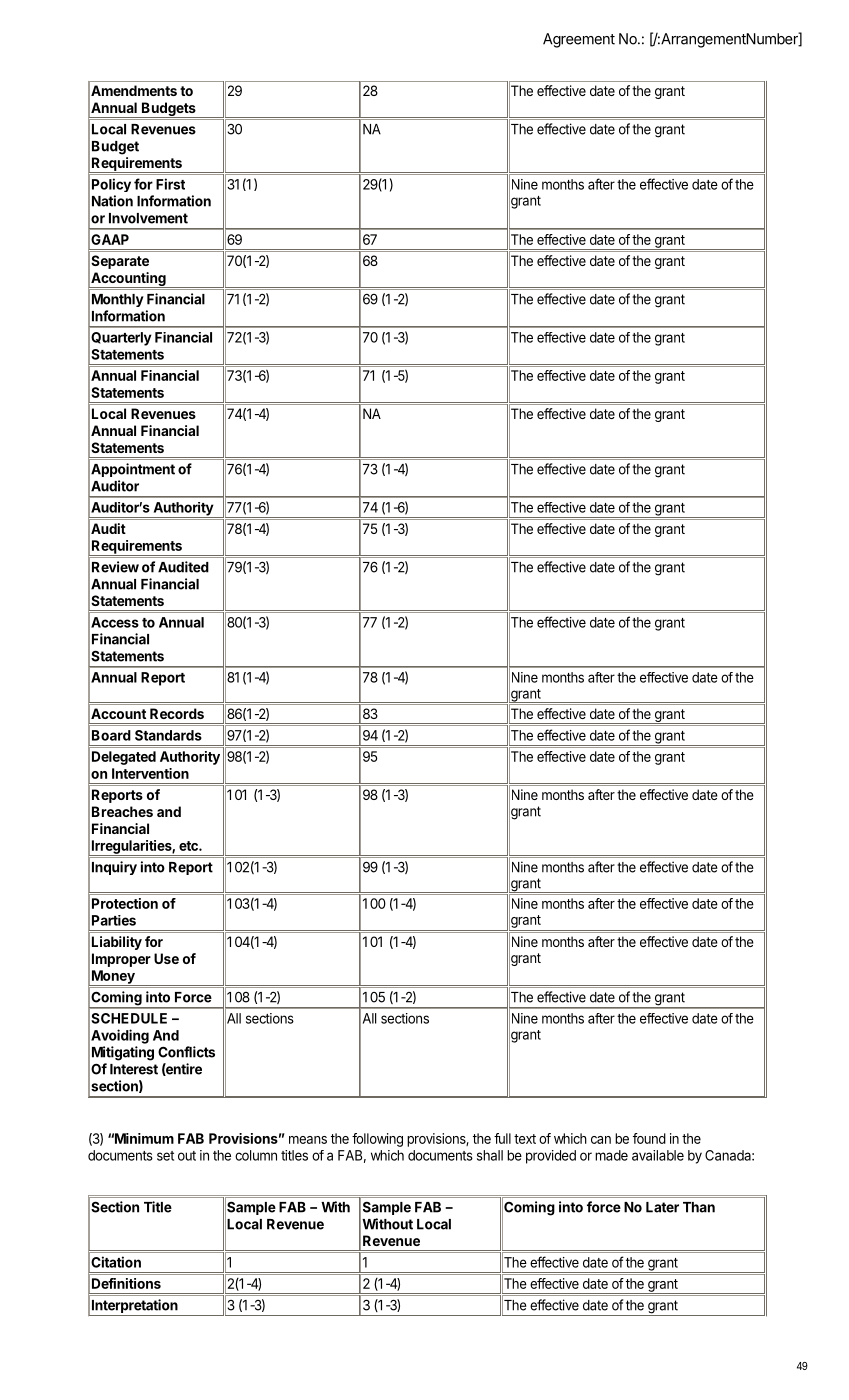 The image size is (849, 1400). Describe the element at coordinates (579, 40) in the page. I see `Agreement` at that location.
